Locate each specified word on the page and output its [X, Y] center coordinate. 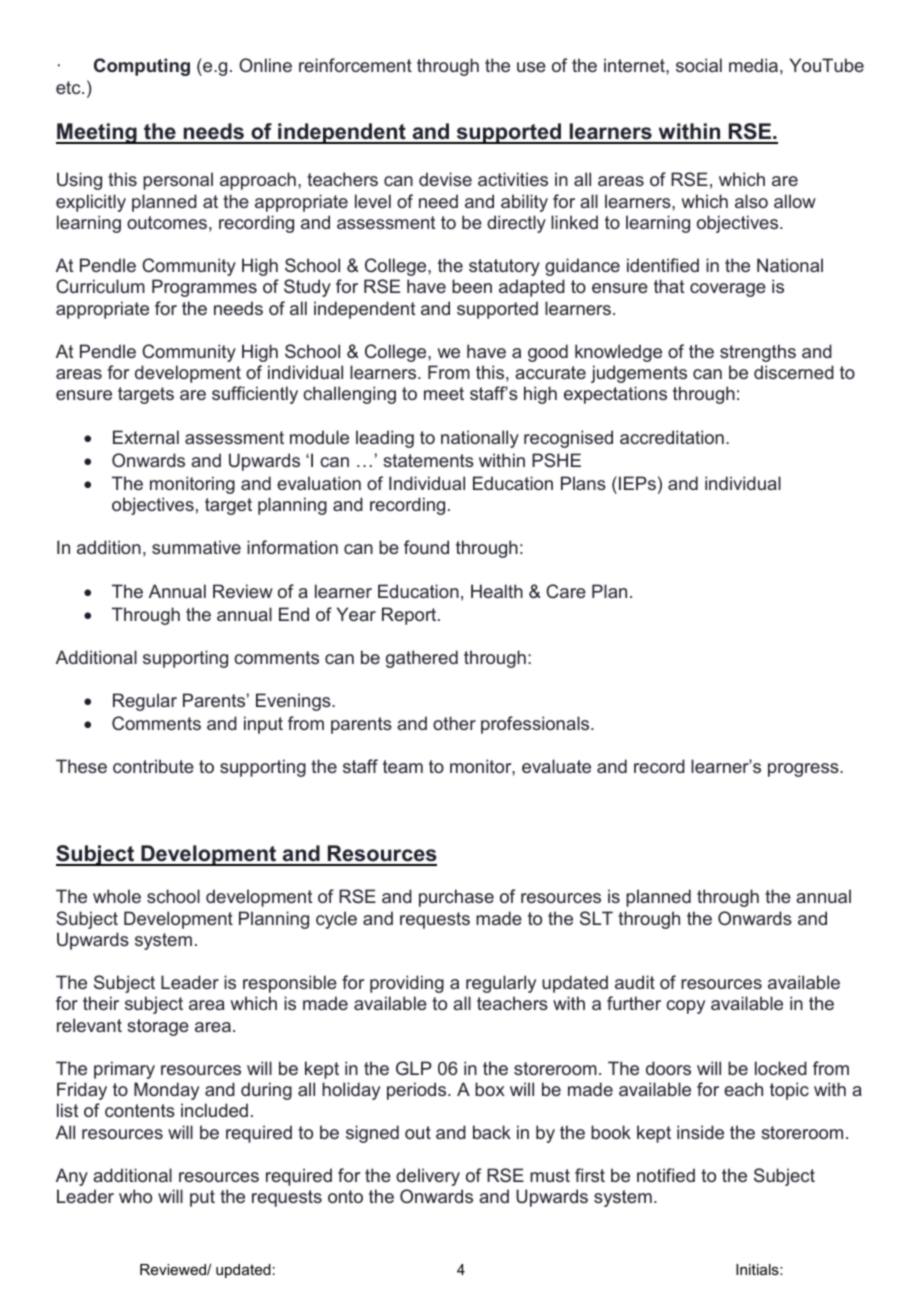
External [146, 437]
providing [407, 984]
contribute [153, 766]
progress [804, 770]
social [699, 65]
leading [385, 439]
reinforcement [355, 65]
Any [72, 1177]
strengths [758, 353]
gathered [422, 659]
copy [685, 1007]
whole [117, 896]
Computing [142, 67]
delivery [428, 1177]
